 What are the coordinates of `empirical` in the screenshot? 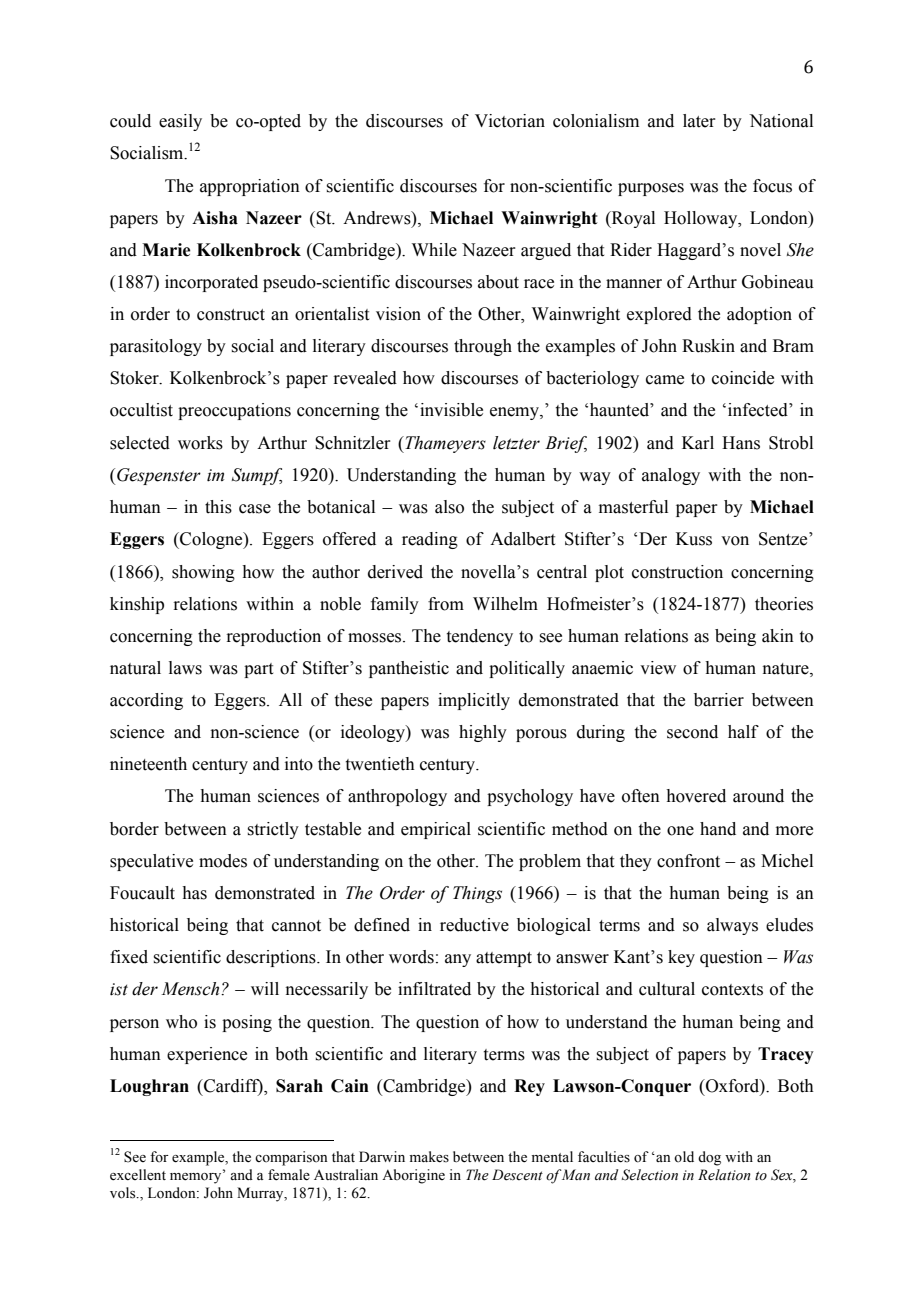 It's located at (436, 830).
